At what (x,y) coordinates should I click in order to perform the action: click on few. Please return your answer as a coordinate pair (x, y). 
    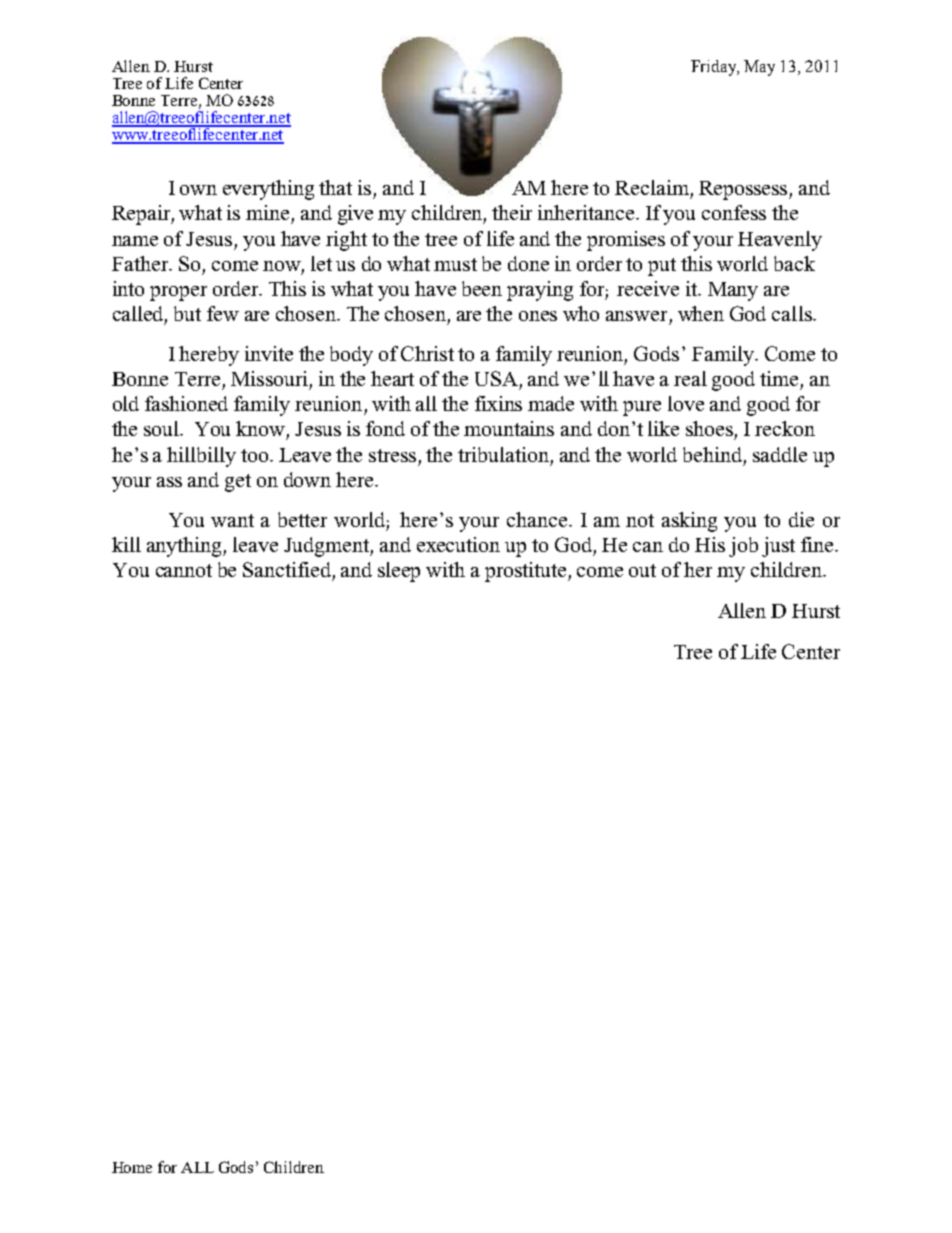
    Looking at the image, I should click on (223, 313).
